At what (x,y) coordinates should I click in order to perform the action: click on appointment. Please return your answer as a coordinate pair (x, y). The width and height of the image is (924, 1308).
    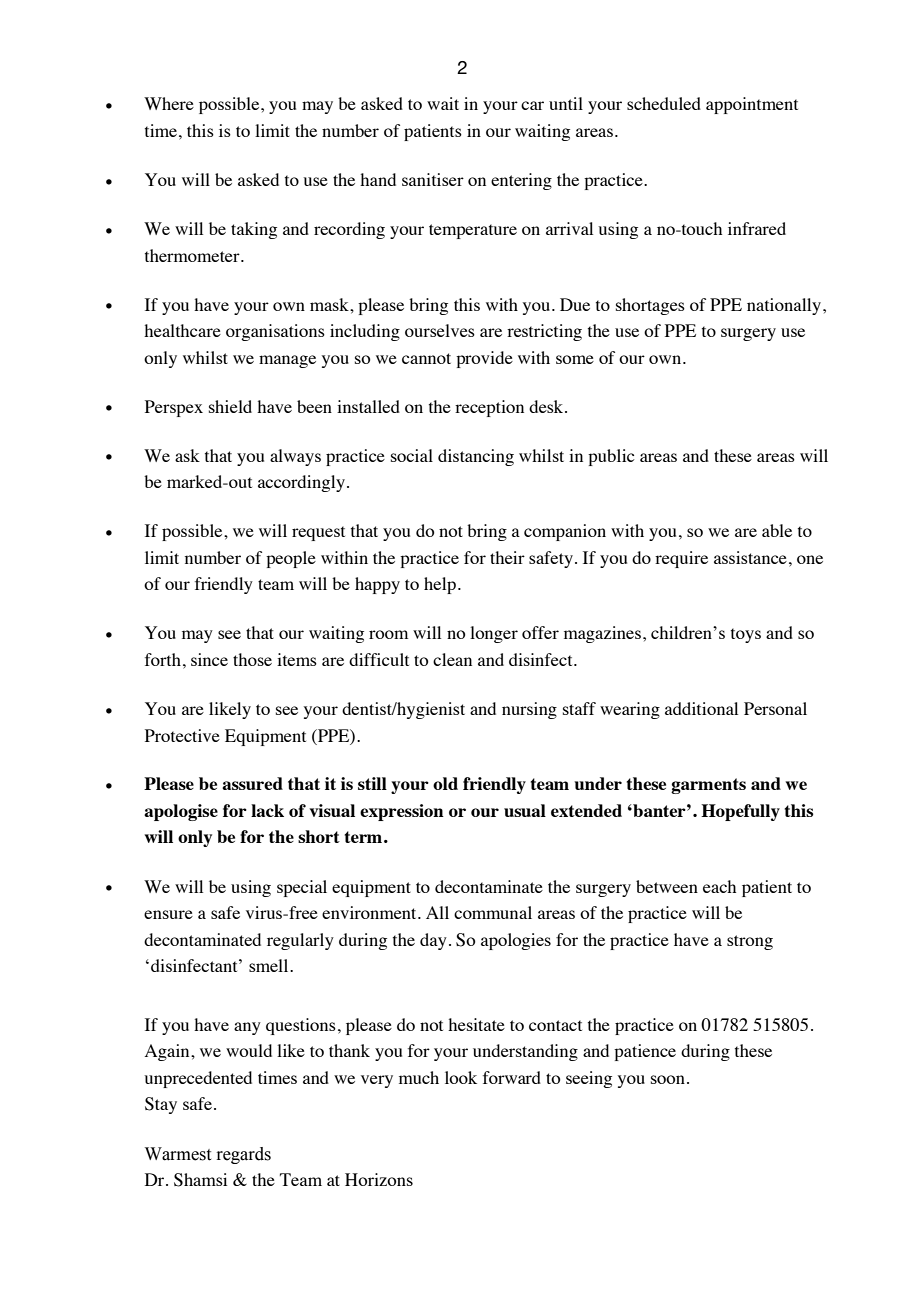
    Looking at the image, I should click on (752, 105).
